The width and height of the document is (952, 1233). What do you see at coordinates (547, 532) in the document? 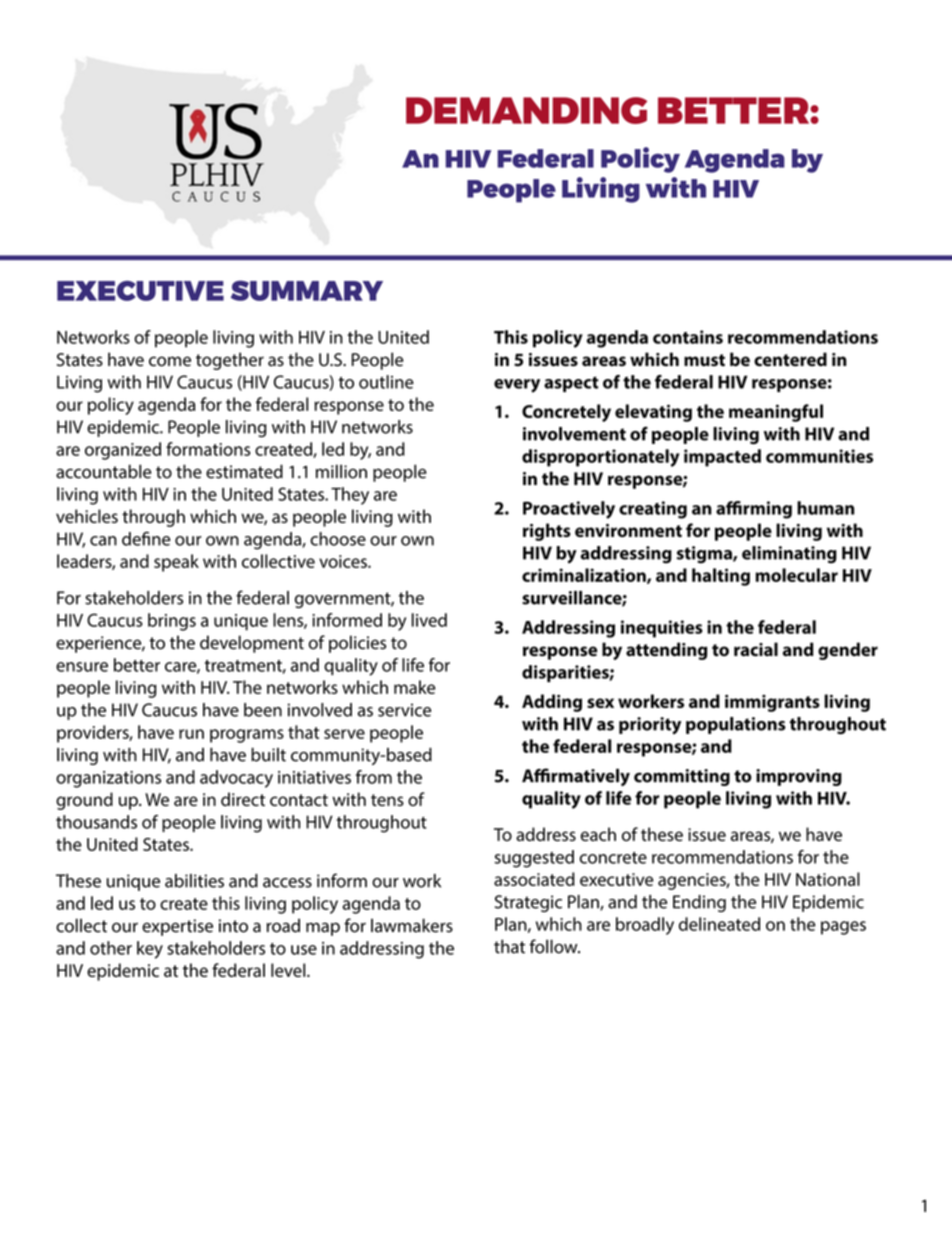
I see `rights` at bounding box center [547, 532].
